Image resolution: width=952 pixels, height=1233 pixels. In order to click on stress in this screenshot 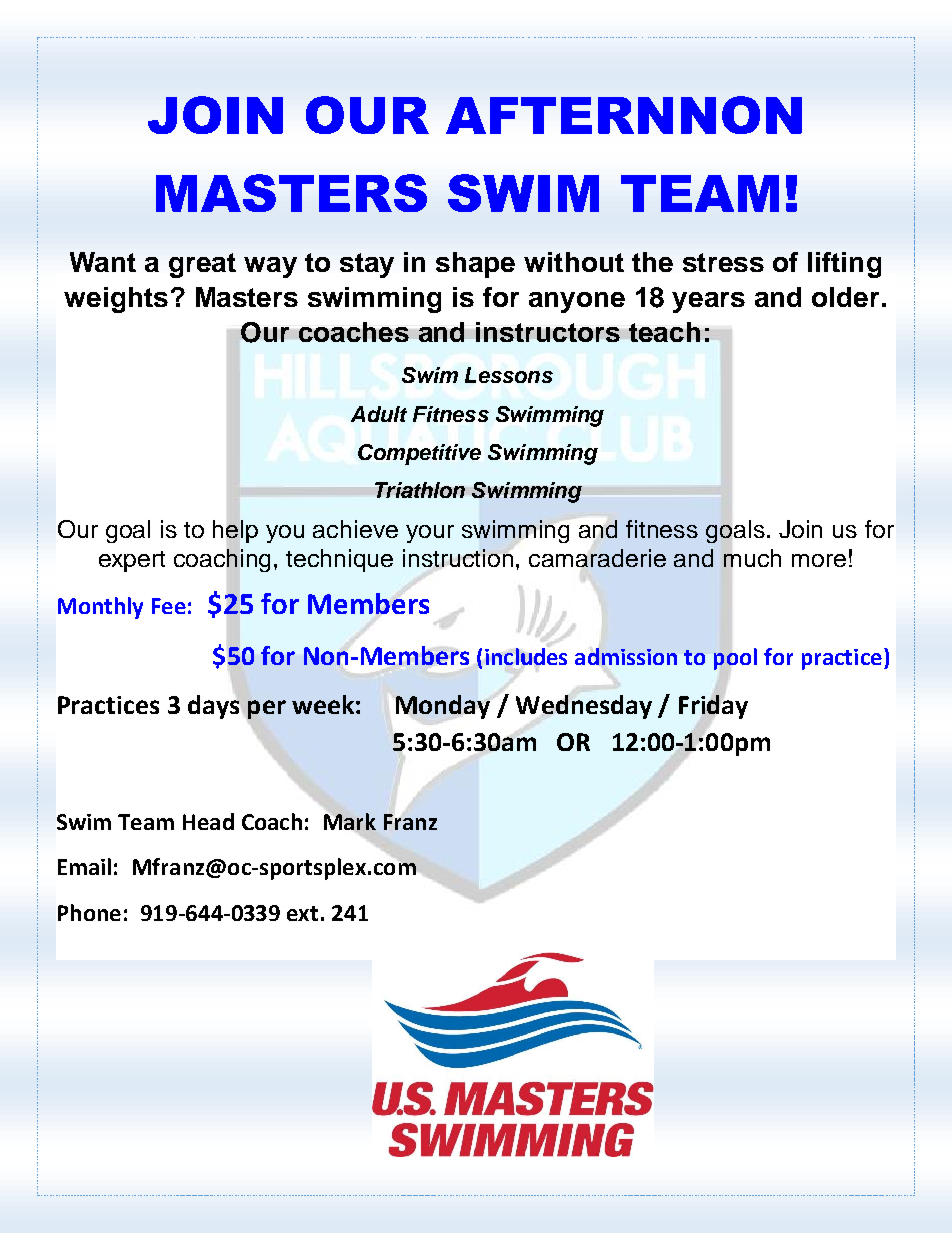, I will do `click(723, 262)`.
